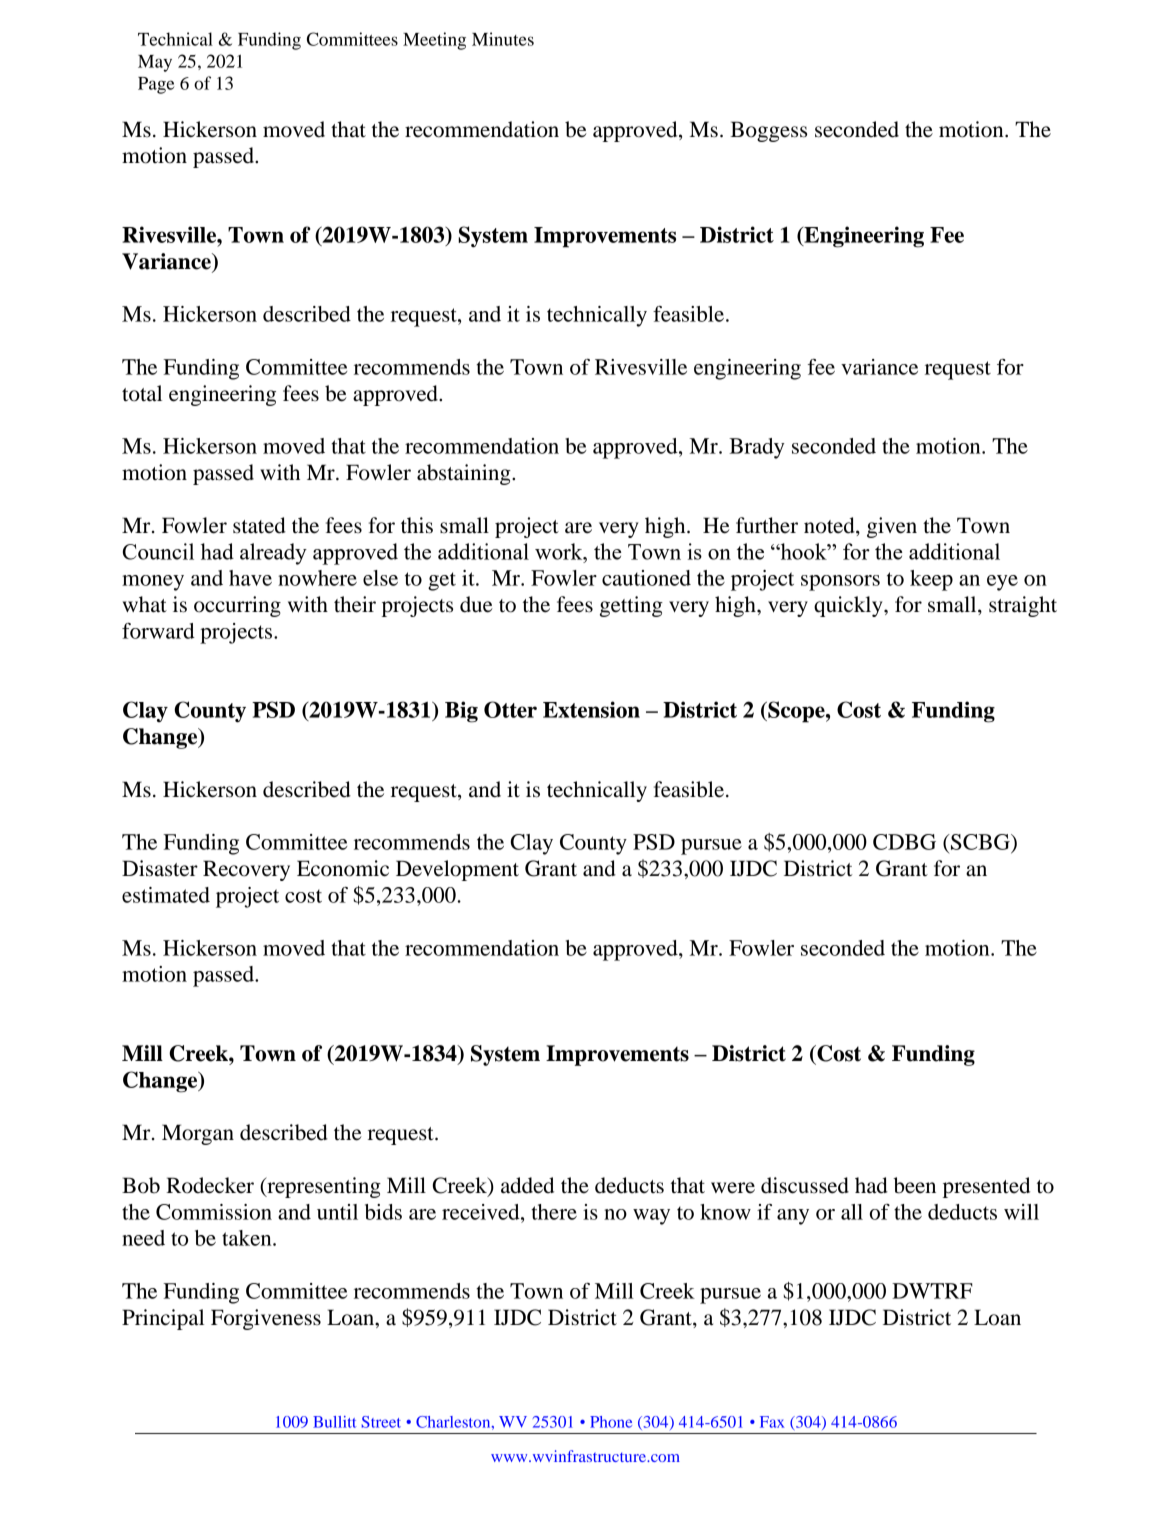 This page has width=1171, height=1515. What do you see at coordinates (163, 1319) in the page?
I see `Principal` at bounding box center [163, 1319].
